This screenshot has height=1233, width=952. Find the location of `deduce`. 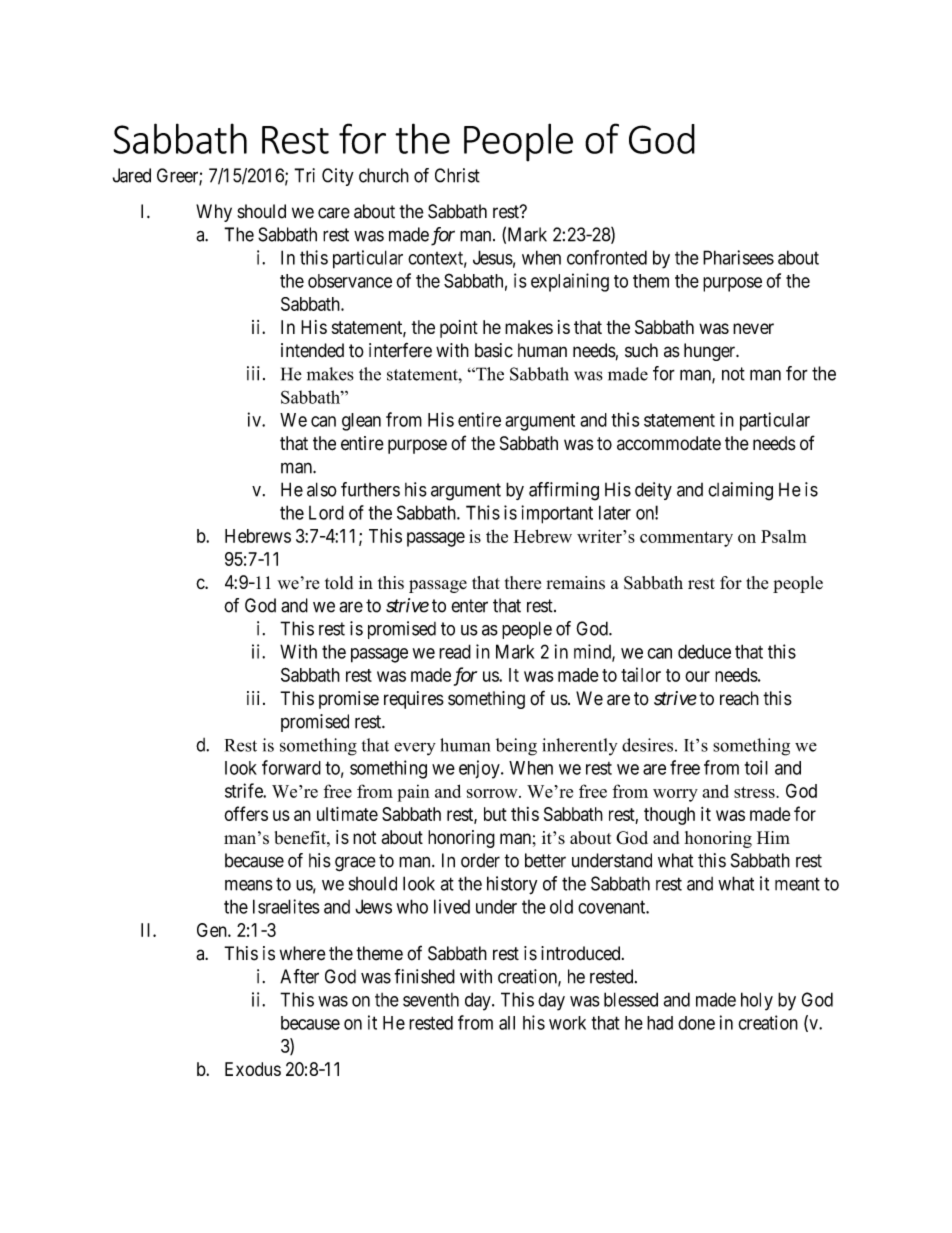

deduce is located at coordinates (704, 651).
